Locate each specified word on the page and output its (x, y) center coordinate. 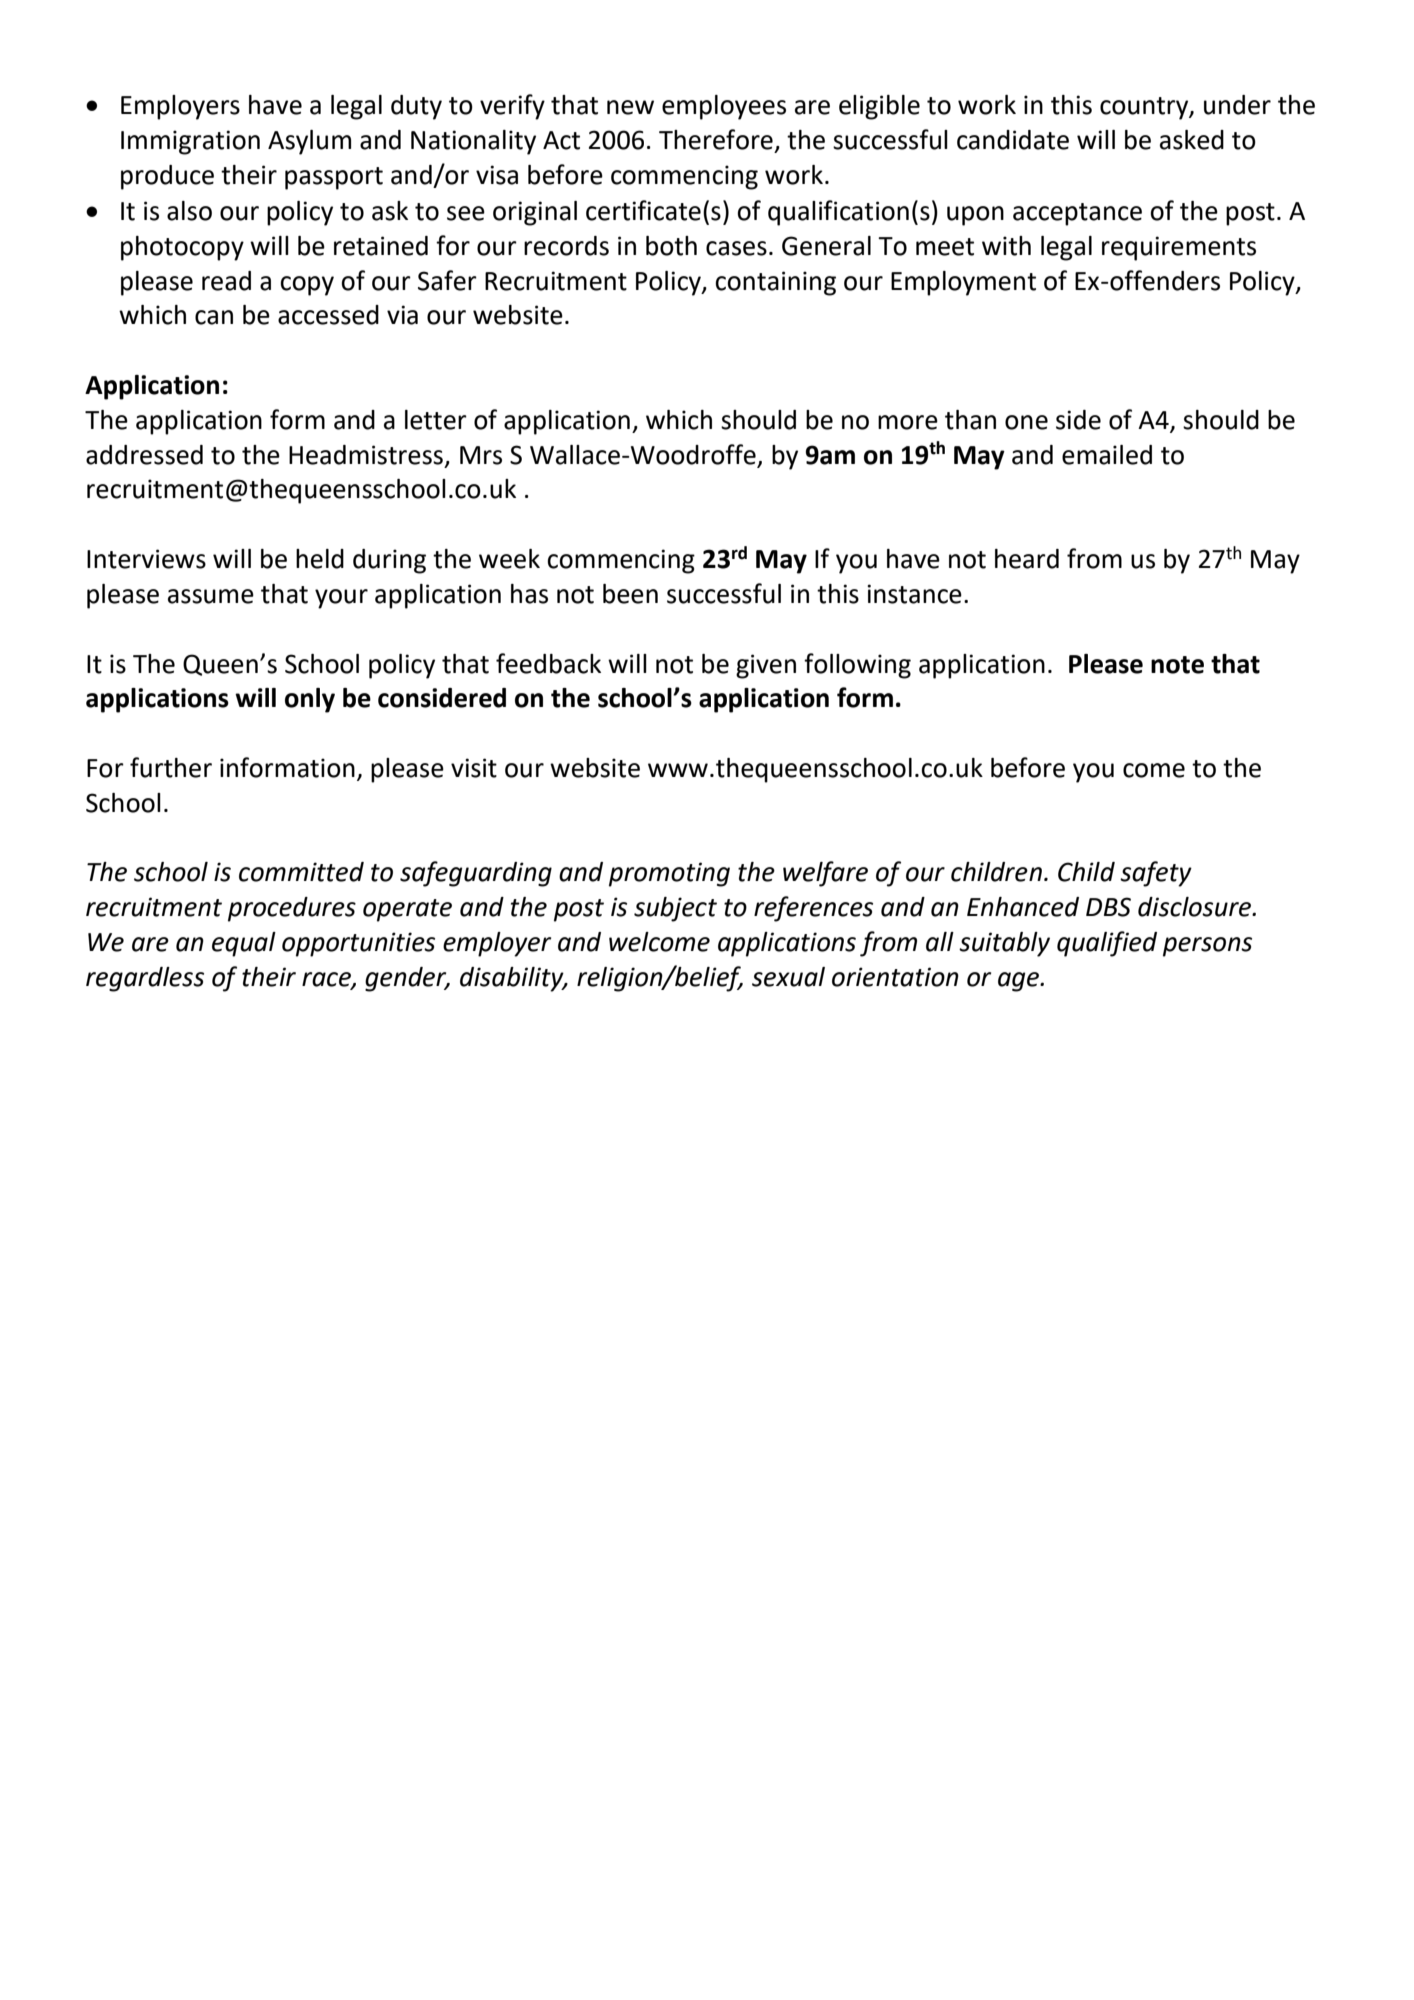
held (320, 559)
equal (244, 944)
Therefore (716, 139)
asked (1192, 140)
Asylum (309, 142)
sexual (788, 977)
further (171, 767)
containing (775, 283)
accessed (328, 315)
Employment (963, 283)
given (766, 666)
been (630, 594)
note (1177, 665)
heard (1027, 559)
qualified (1107, 944)
